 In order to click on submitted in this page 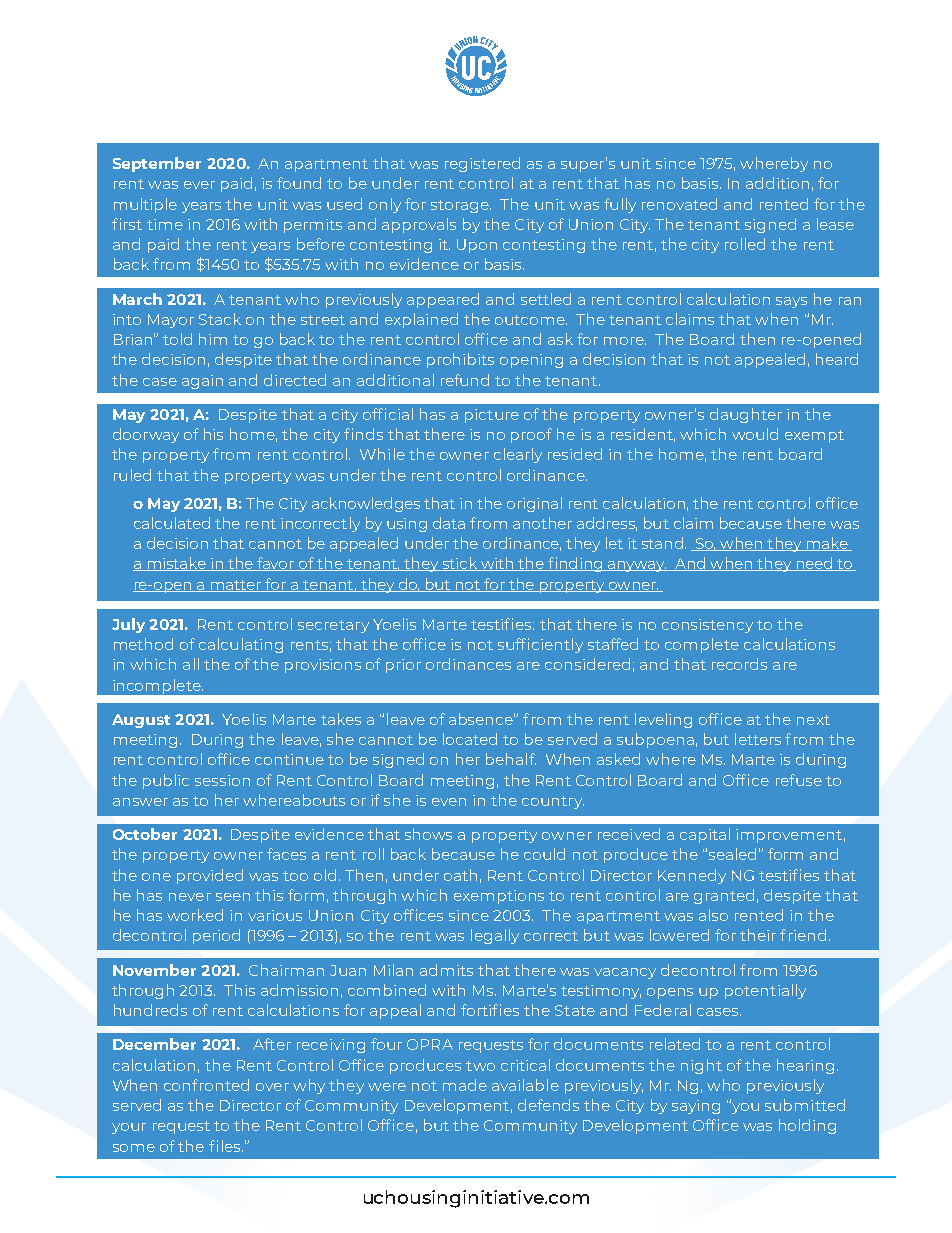, I will do `click(805, 1105)`.
